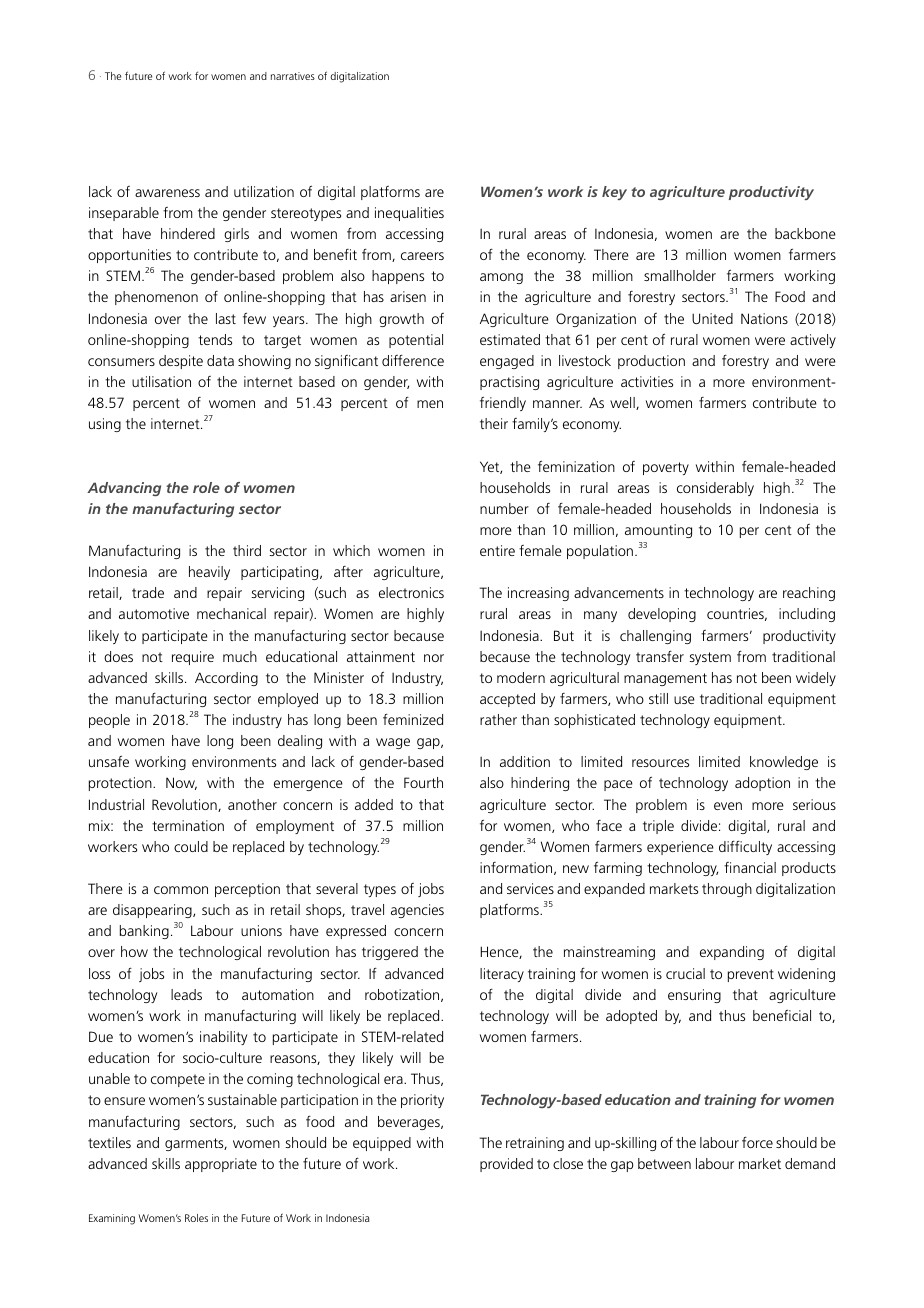  What do you see at coordinates (167, 193) in the screenshot?
I see `awareness` at bounding box center [167, 193].
